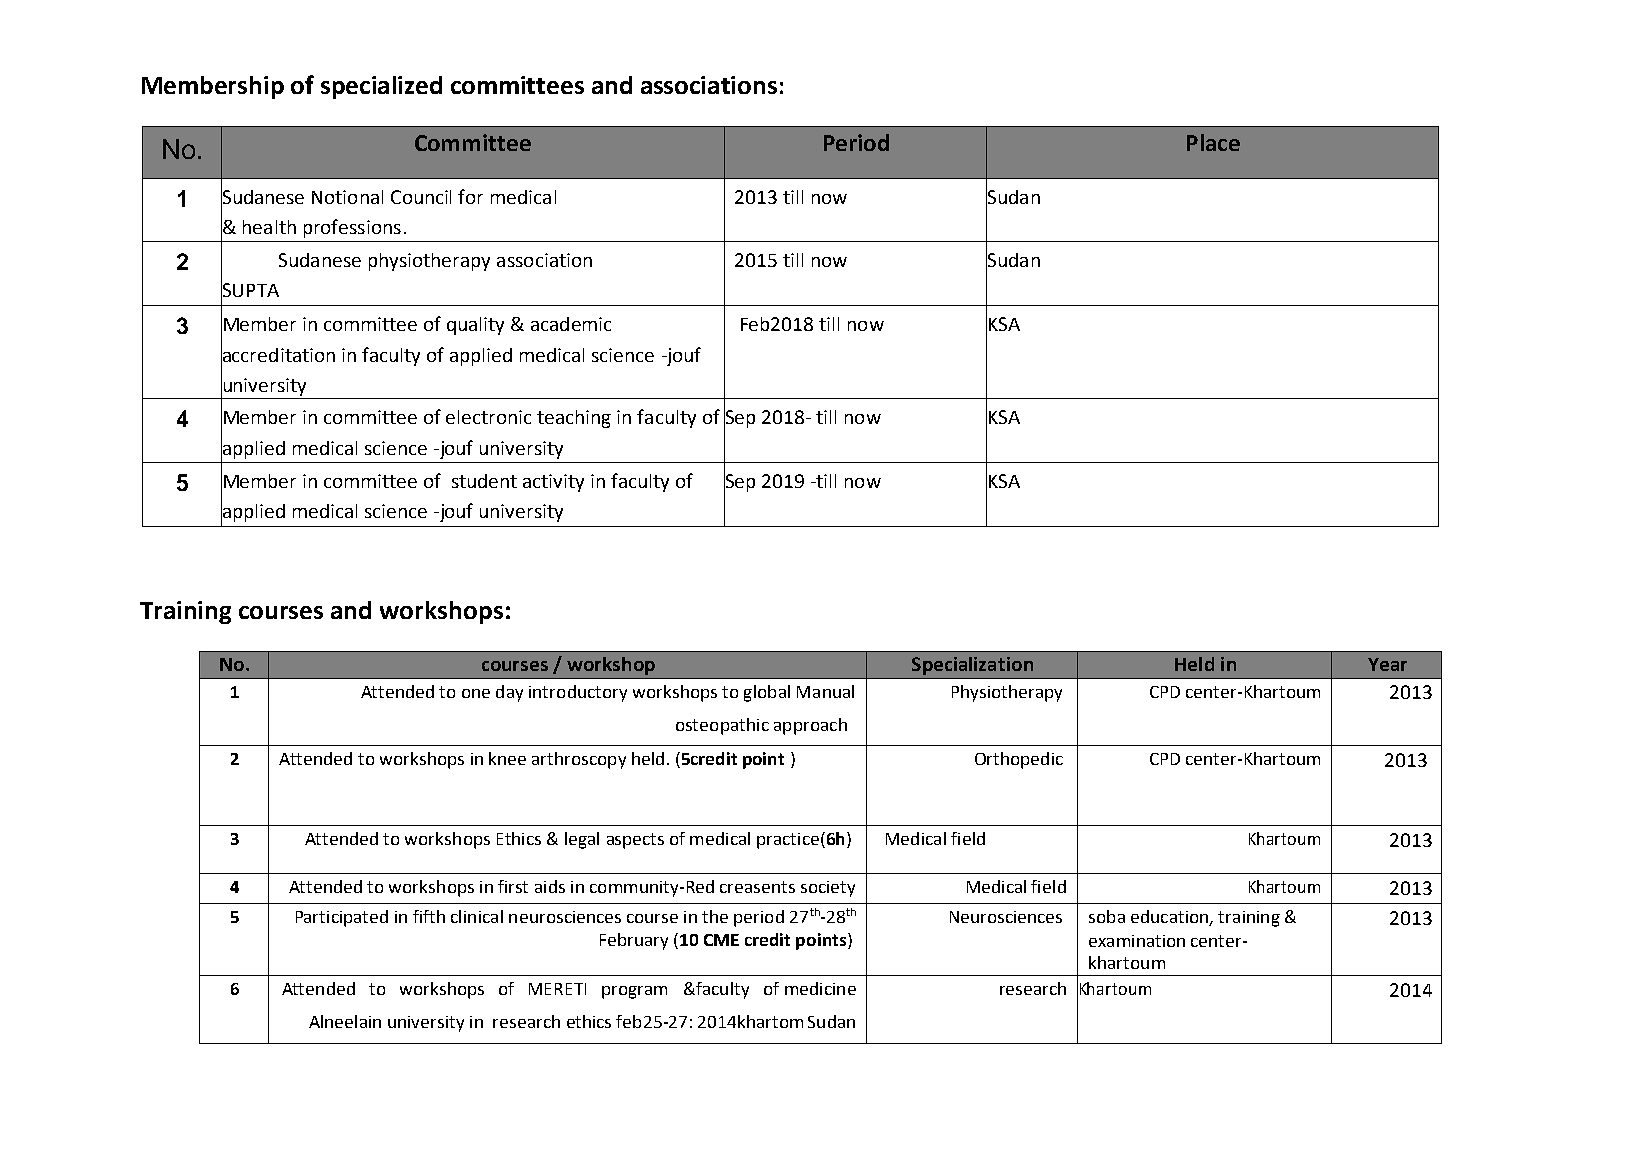  I want to click on Manual, so click(825, 691).
